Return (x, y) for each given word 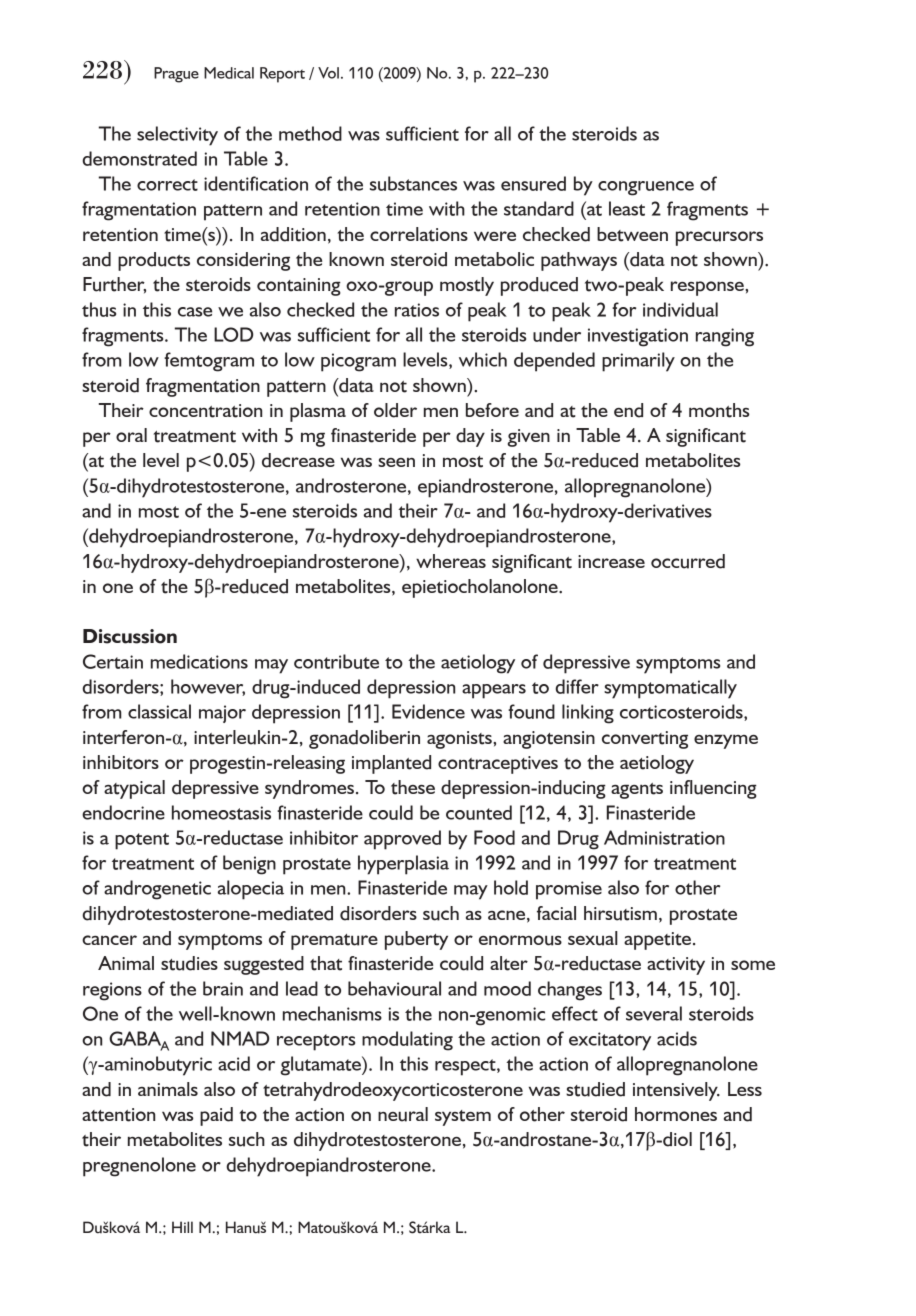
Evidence (428, 711)
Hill (182, 1227)
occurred (688, 561)
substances (413, 183)
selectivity (177, 136)
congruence (646, 188)
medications (199, 661)
